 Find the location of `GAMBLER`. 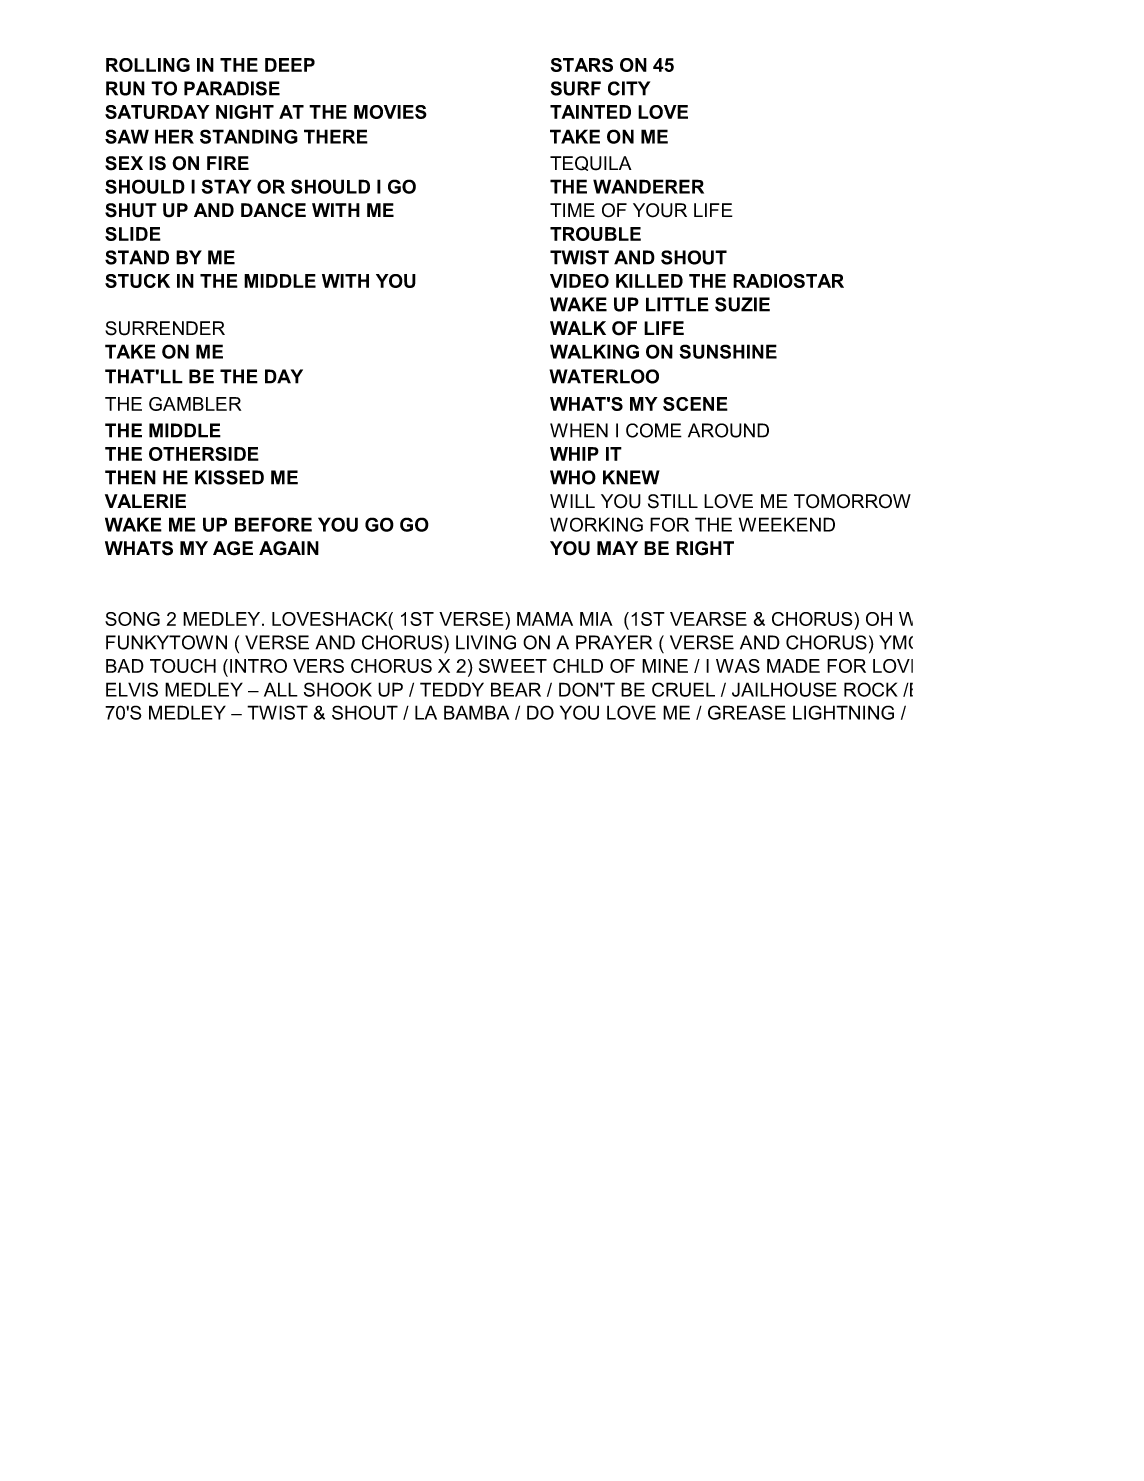

GAMBLER is located at coordinates (195, 404).
